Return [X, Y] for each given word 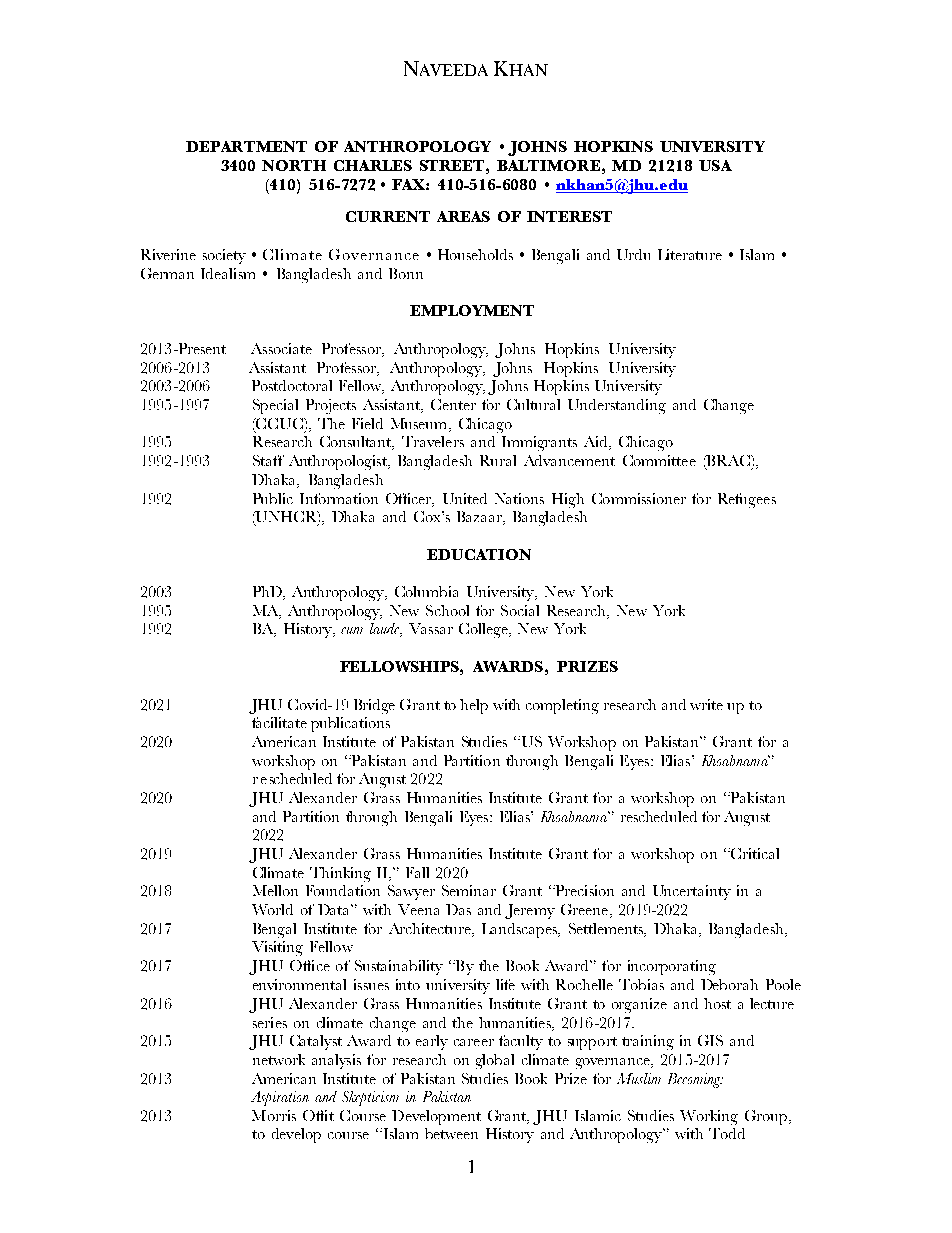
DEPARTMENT [246, 146]
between [451, 1133]
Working [709, 1117]
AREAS [463, 216]
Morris [274, 1115]
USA [715, 165]
